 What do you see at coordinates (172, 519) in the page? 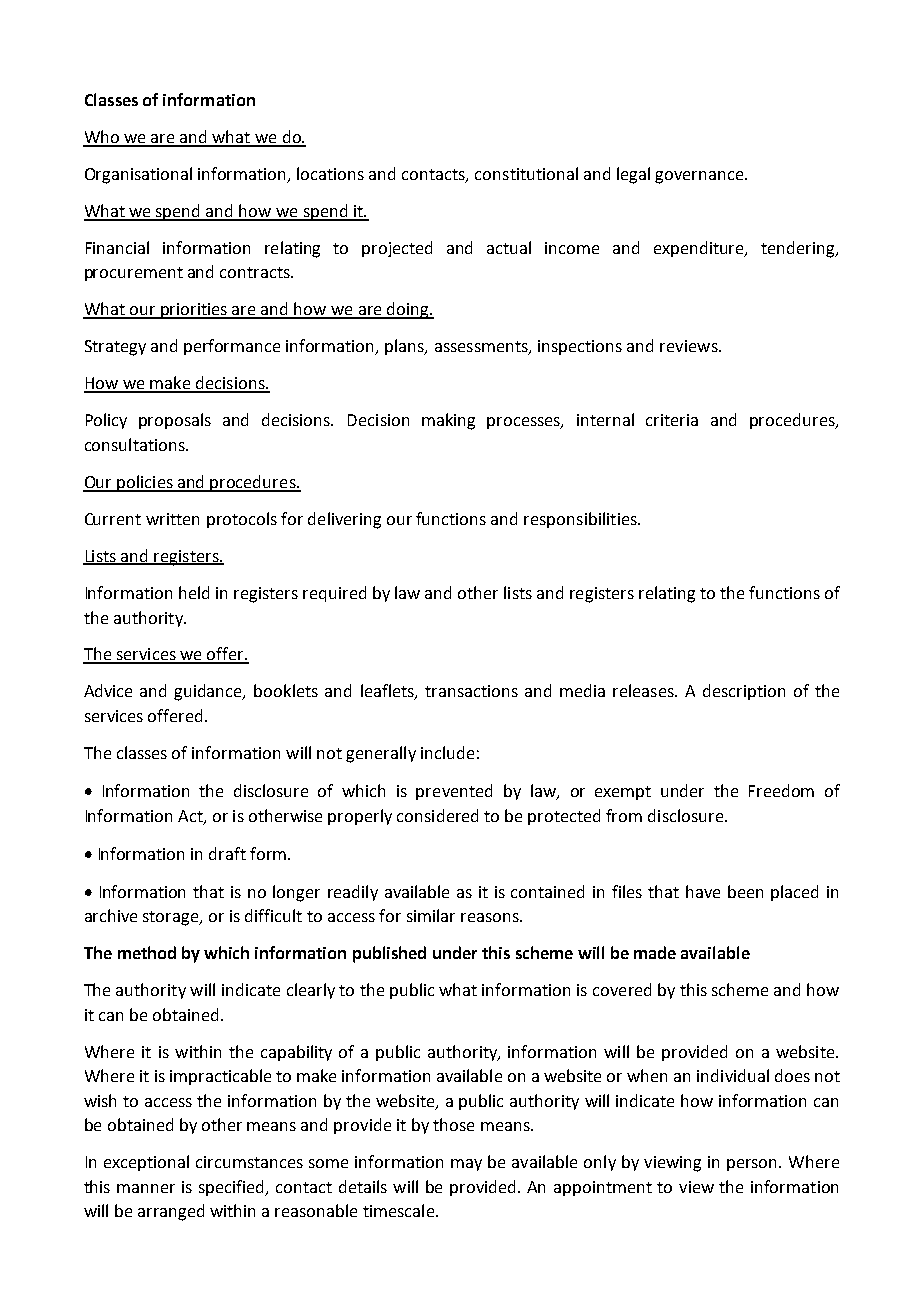
I see `written` at bounding box center [172, 519].
